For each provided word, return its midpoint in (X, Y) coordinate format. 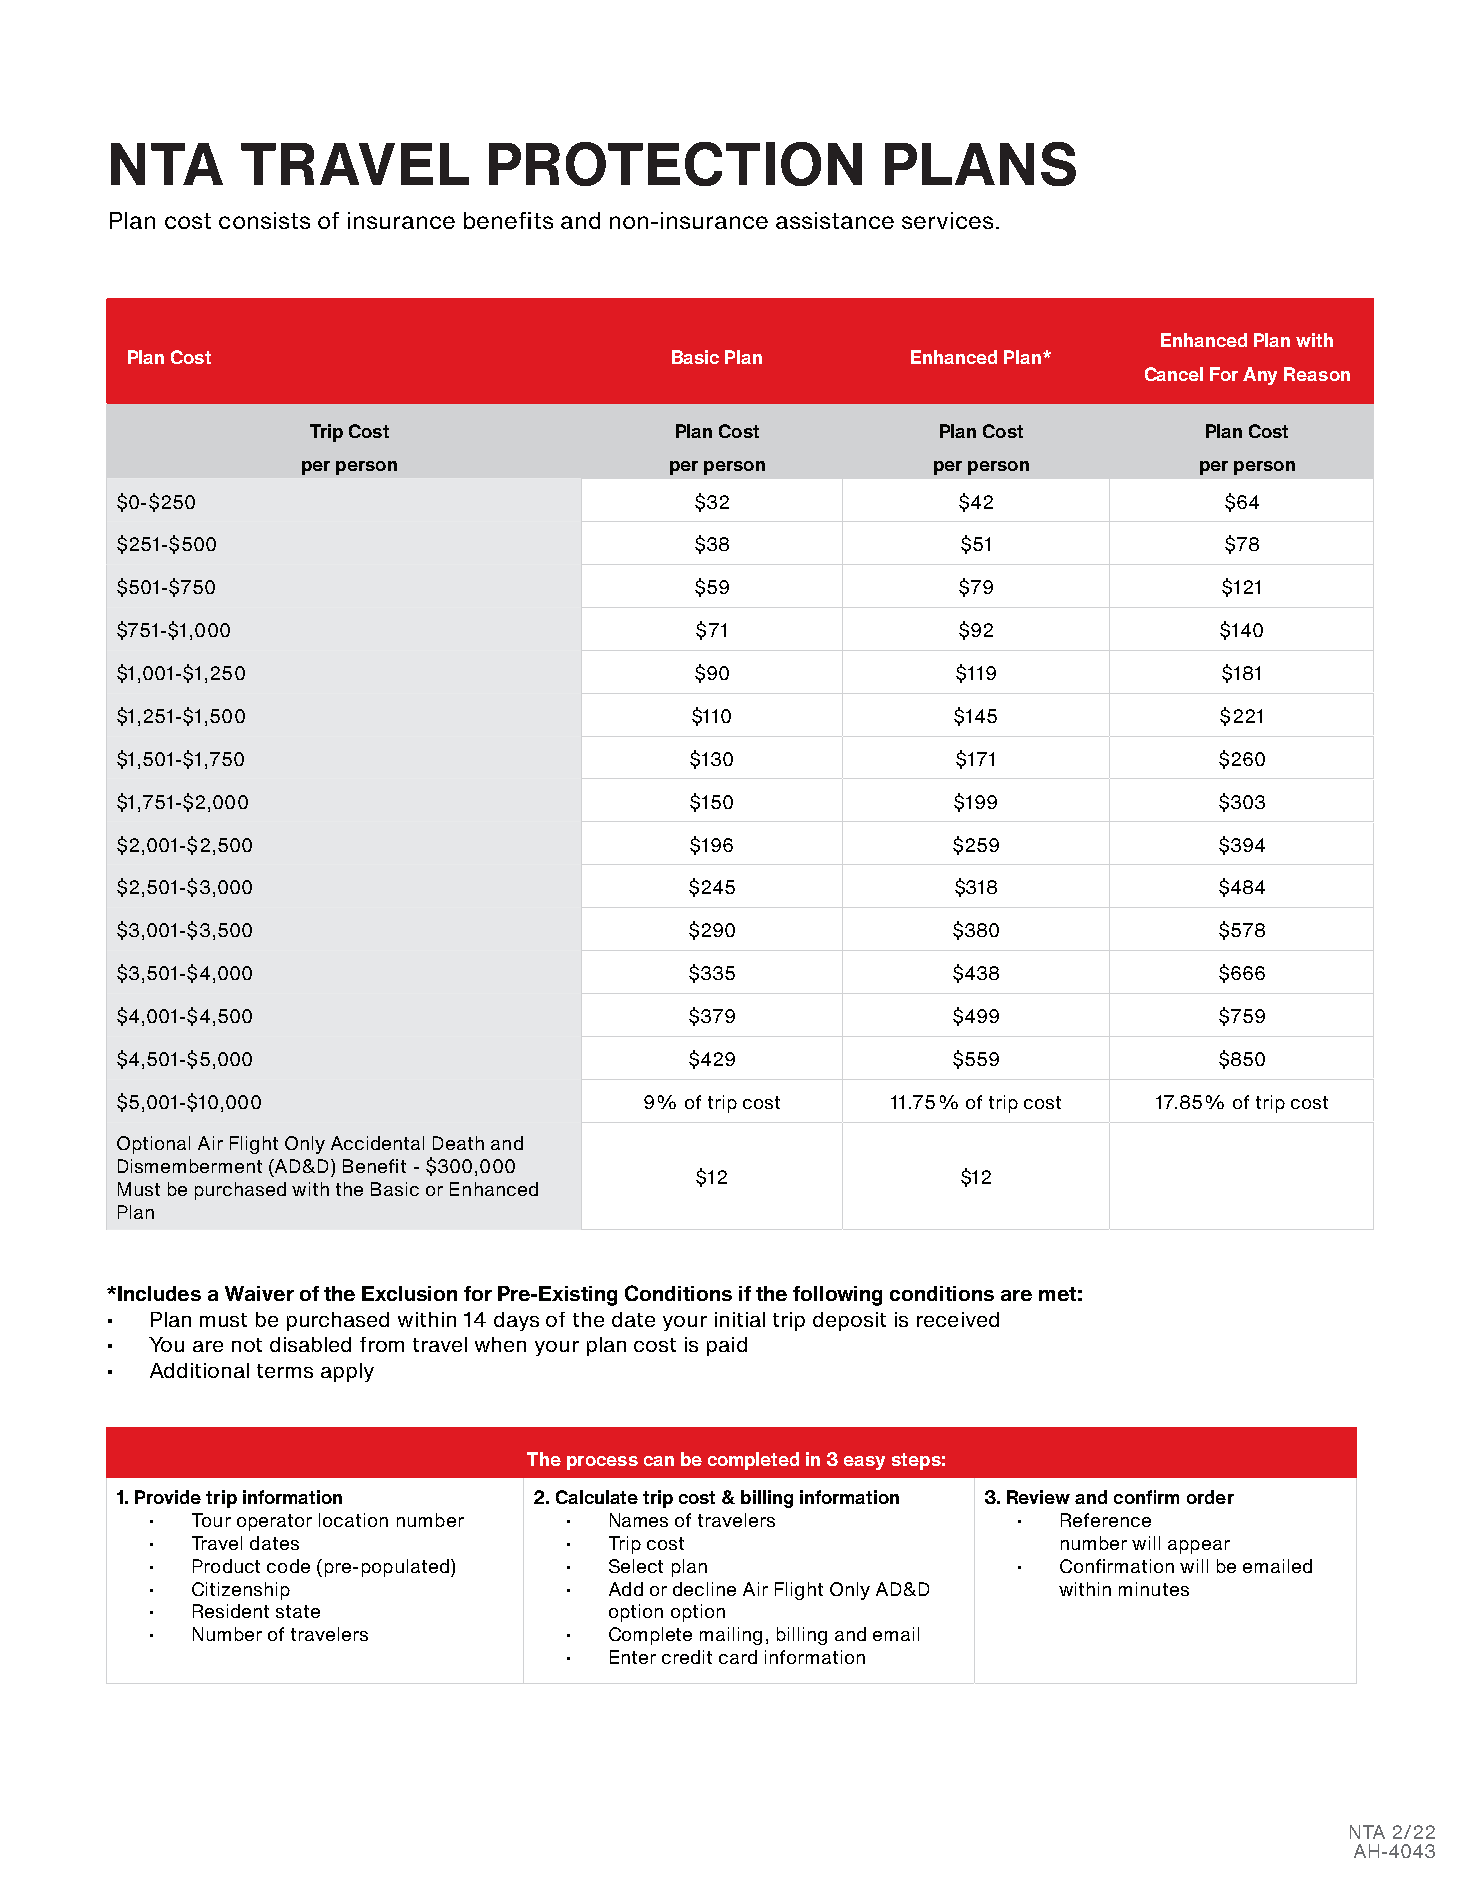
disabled (310, 1344)
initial (740, 1319)
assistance (835, 220)
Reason (1317, 374)
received (958, 1319)
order (1210, 1497)
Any (1260, 376)
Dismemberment (190, 1166)
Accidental (377, 1143)
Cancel (1174, 374)
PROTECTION (675, 164)
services (947, 220)
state (298, 1611)
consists (264, 220)
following (837, 1296)
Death (458, 1143)
